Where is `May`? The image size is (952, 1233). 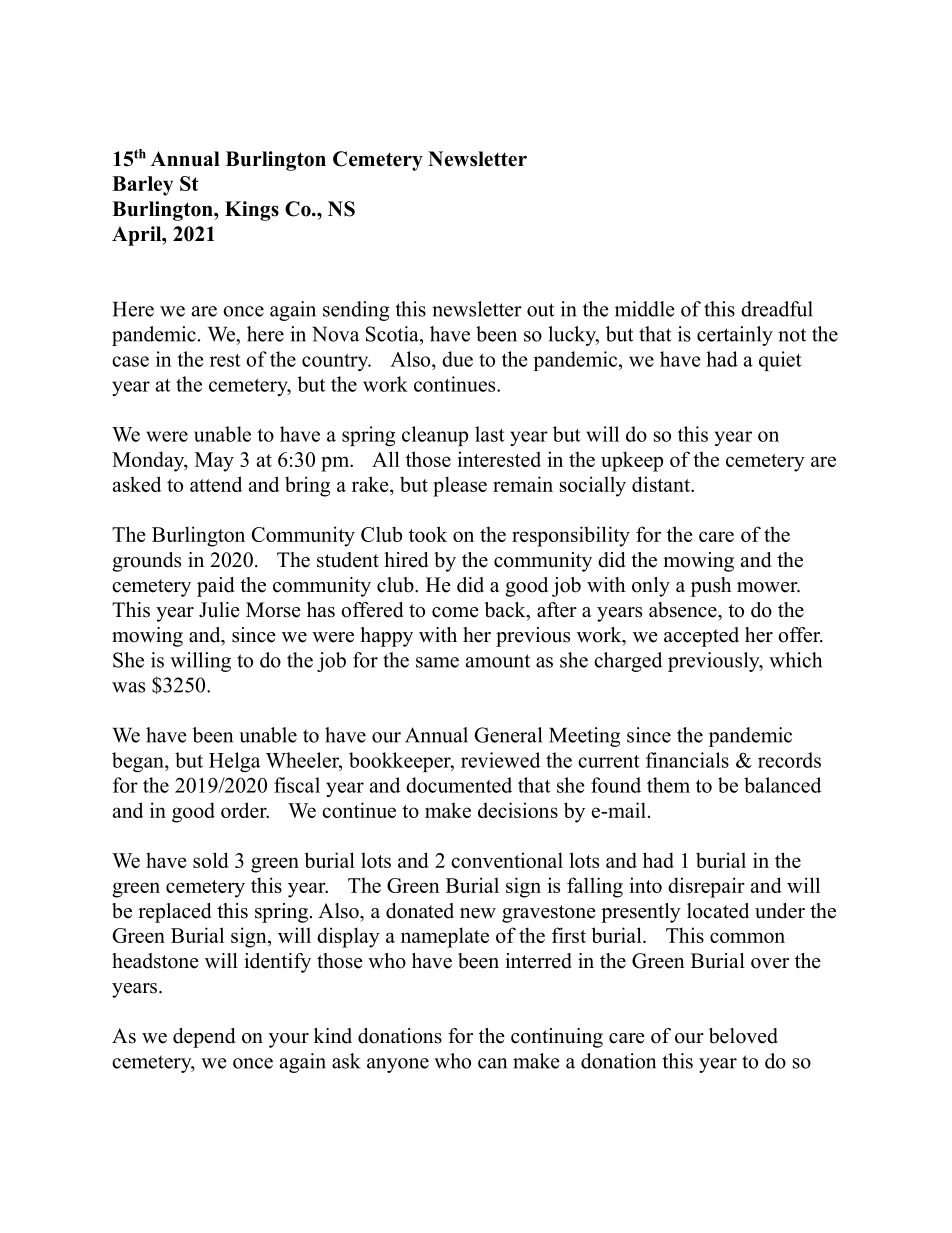 May is located at coordinates (214, 462).
